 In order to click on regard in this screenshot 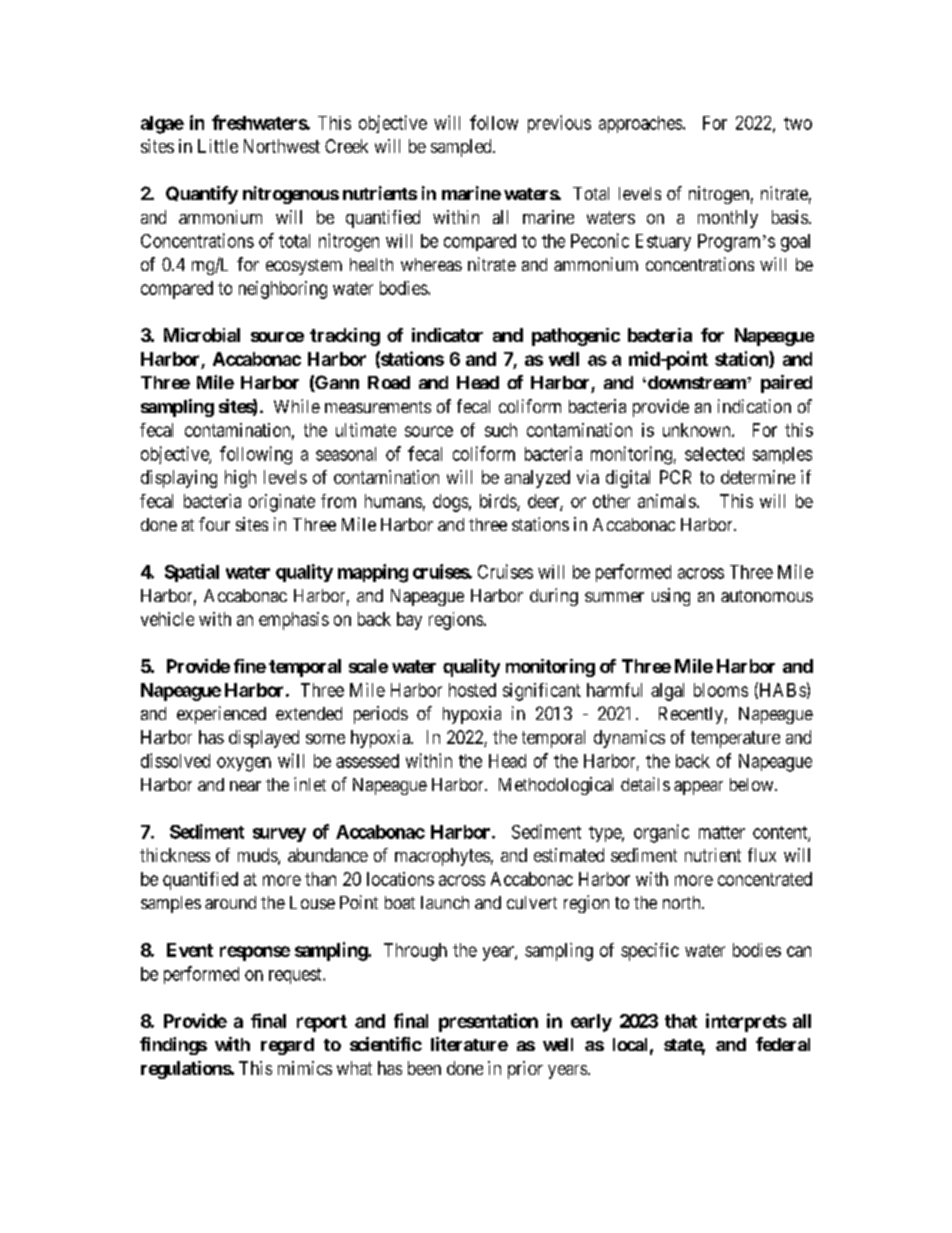, I will do `click(287, 1046)`.
